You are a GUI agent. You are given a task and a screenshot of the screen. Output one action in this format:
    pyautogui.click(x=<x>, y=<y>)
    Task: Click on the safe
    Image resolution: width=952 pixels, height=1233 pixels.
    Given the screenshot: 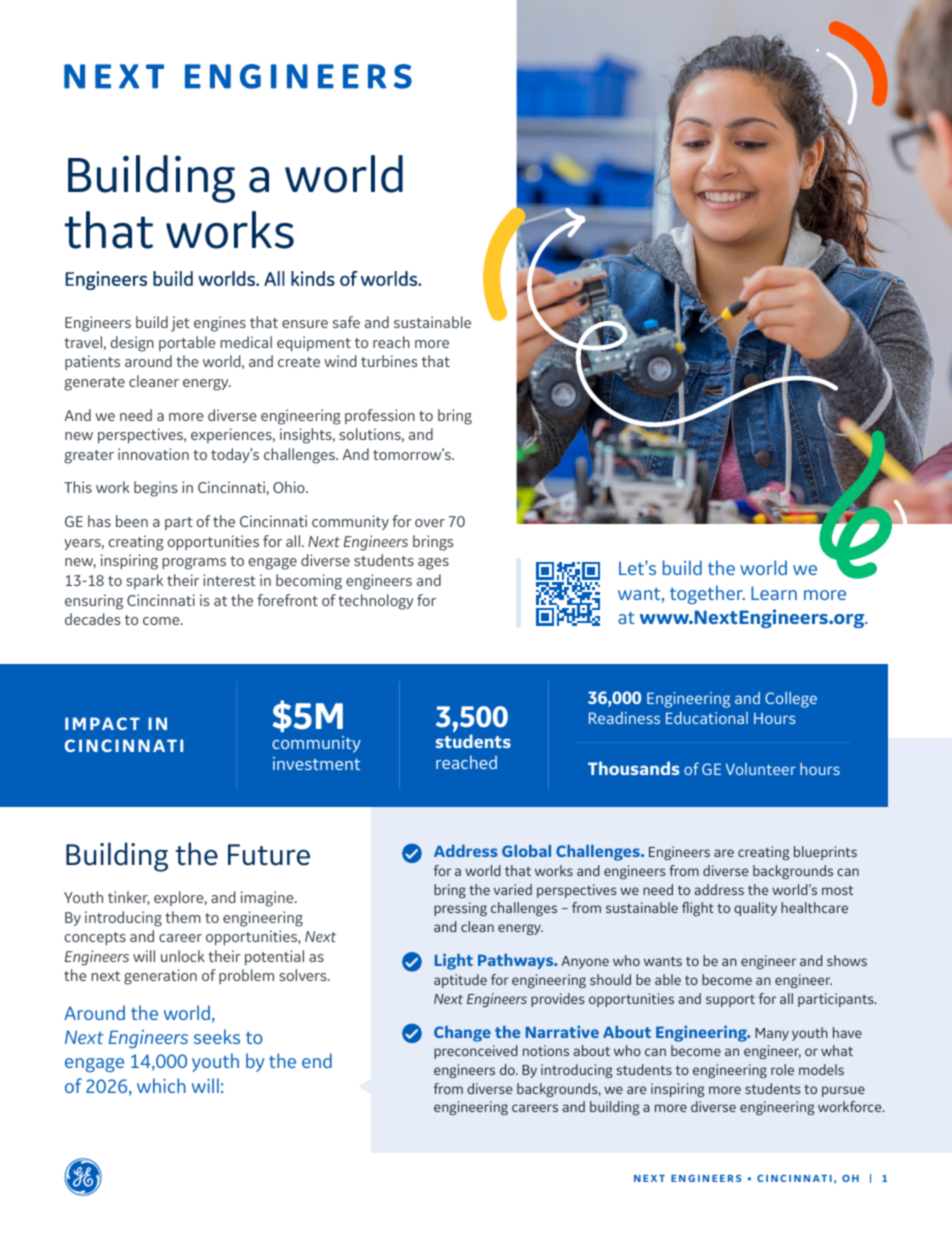 What is the action you would take?
    pyautogui.click(x=346, y=322)
